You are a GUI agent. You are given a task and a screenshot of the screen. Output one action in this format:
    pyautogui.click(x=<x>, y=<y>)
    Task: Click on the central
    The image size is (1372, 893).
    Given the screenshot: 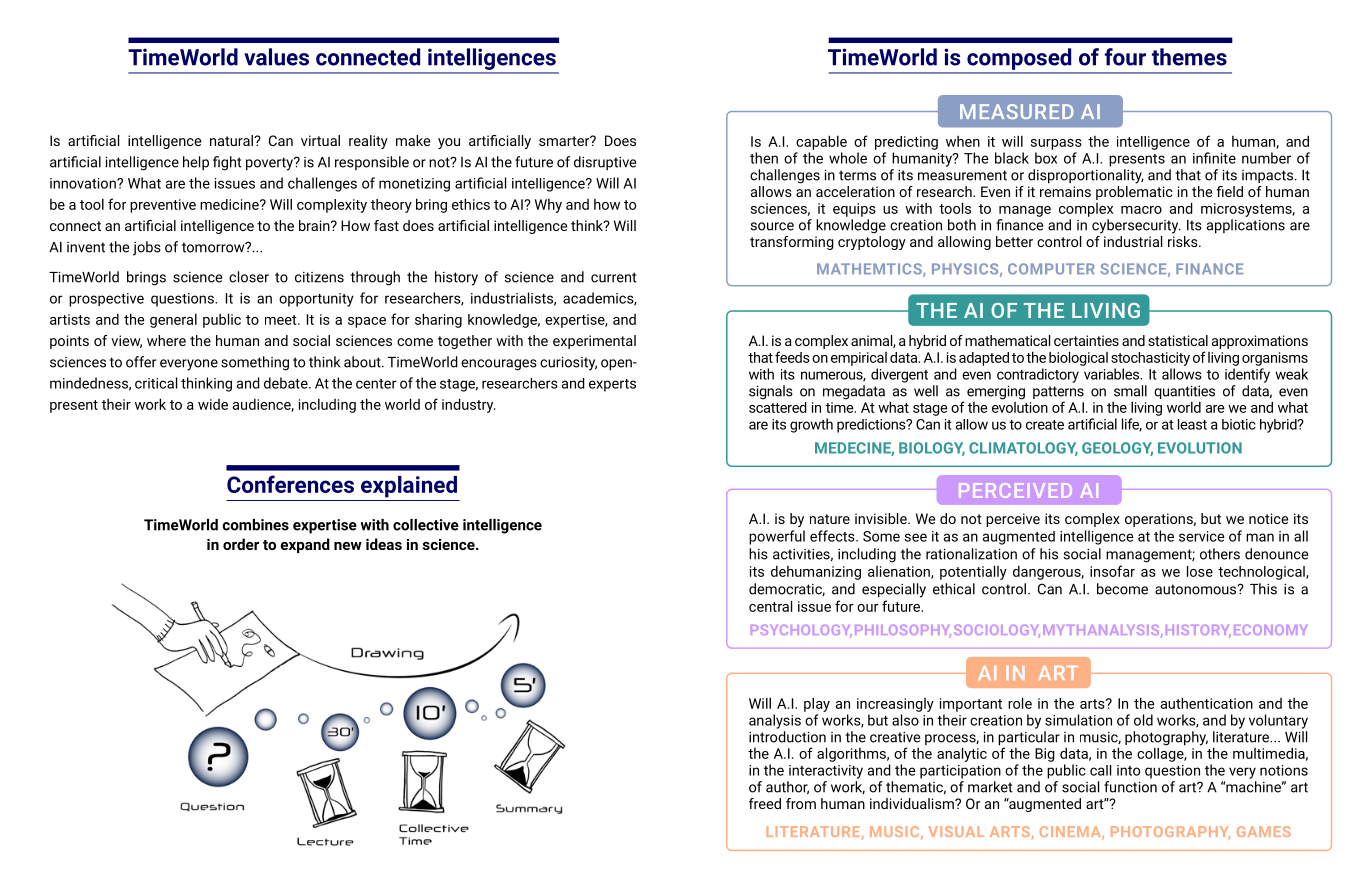 What is the action you would take?
    pyautogui.click(x=770, y=606)
